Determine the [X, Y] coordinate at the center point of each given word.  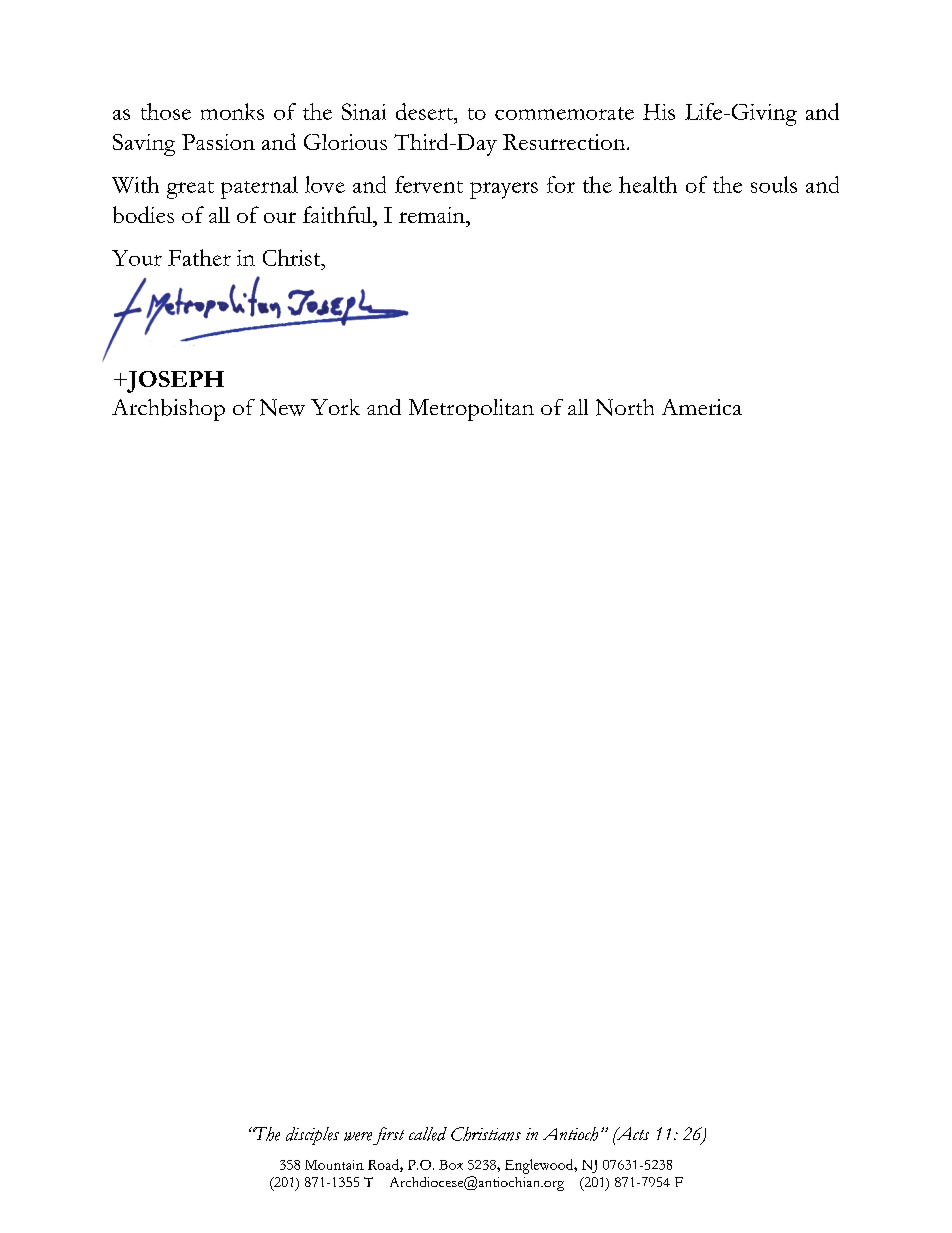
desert [425, 111]
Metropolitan [471, 410]
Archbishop [168, 410]
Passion [218, 142]
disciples [312, 1136]
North [625, 407]
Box [451, 1165]
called [428, 1134]
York [335, 407]
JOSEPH [174, 382]
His [659, 112]
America [702, 407]
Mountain [334, 1165]
